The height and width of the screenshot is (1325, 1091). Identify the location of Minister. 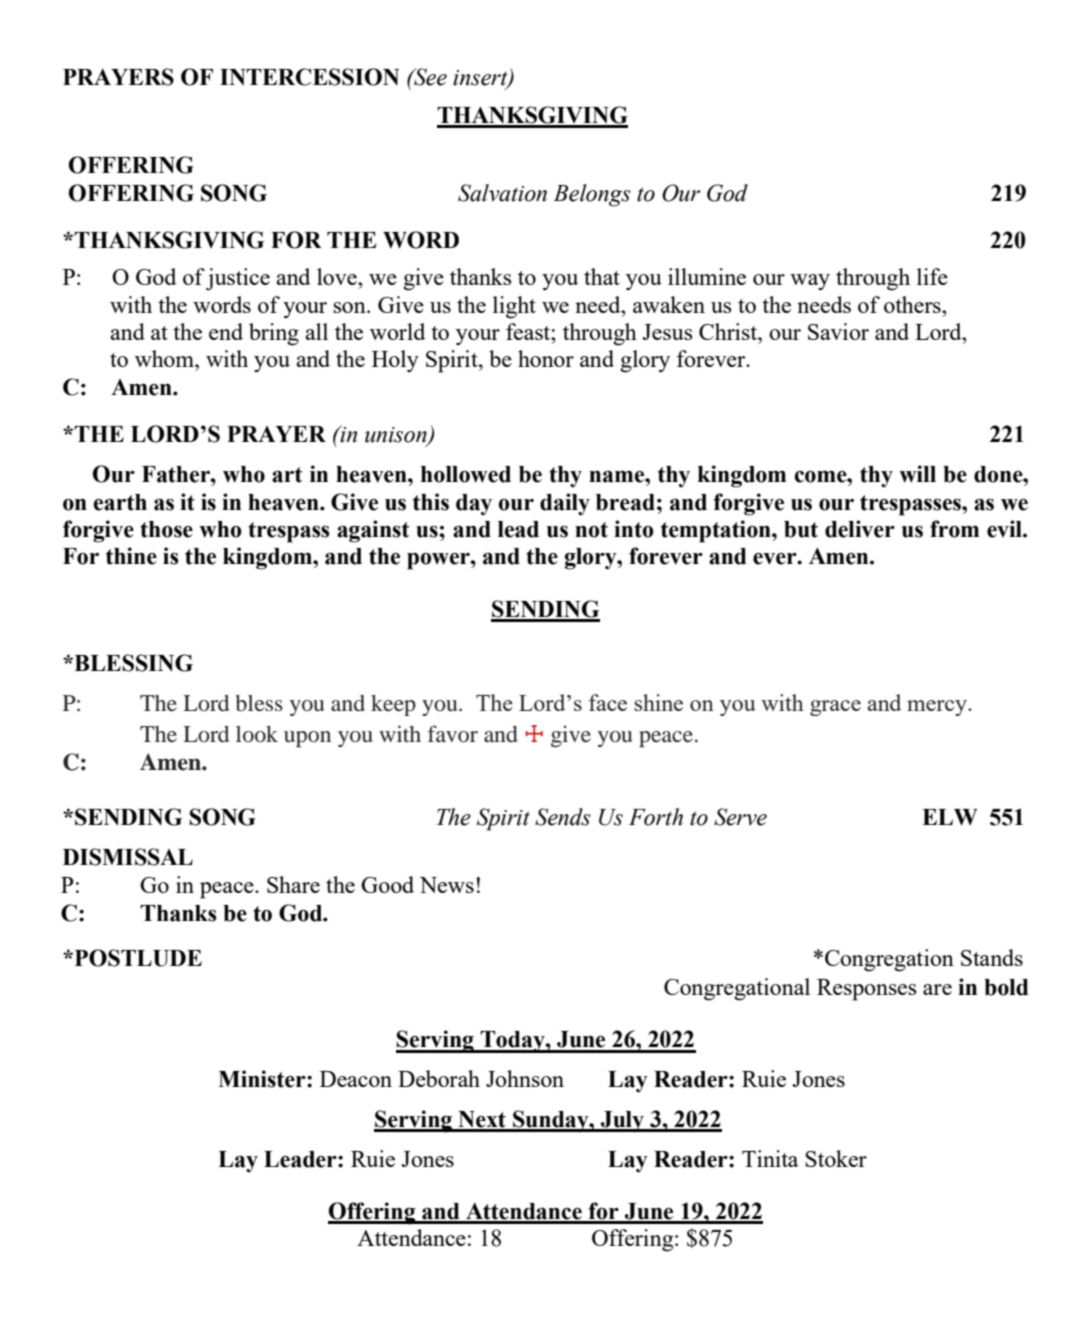
(263, 1079).
